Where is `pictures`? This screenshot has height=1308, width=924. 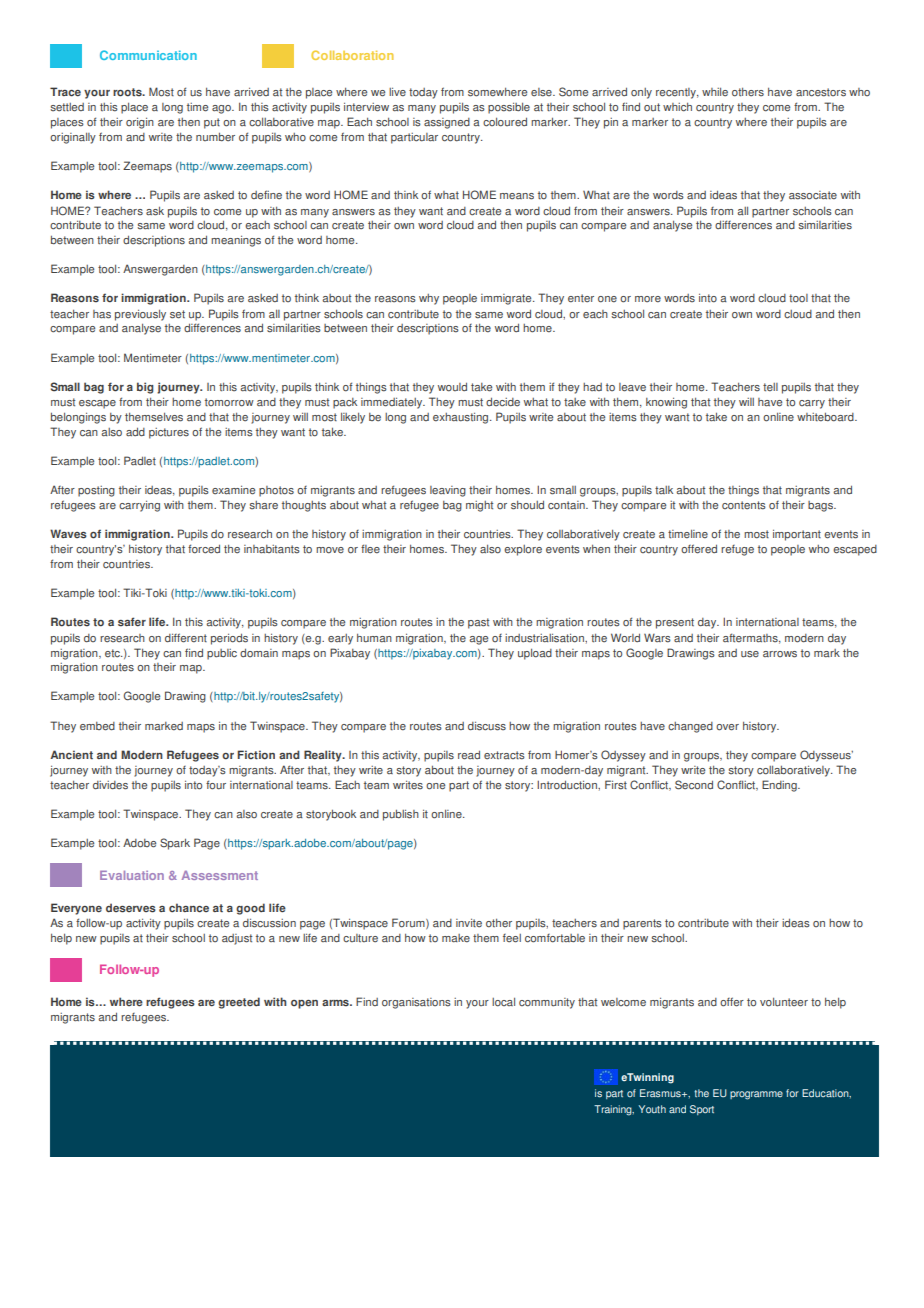 pictures is located at coordinates (169, 433).
